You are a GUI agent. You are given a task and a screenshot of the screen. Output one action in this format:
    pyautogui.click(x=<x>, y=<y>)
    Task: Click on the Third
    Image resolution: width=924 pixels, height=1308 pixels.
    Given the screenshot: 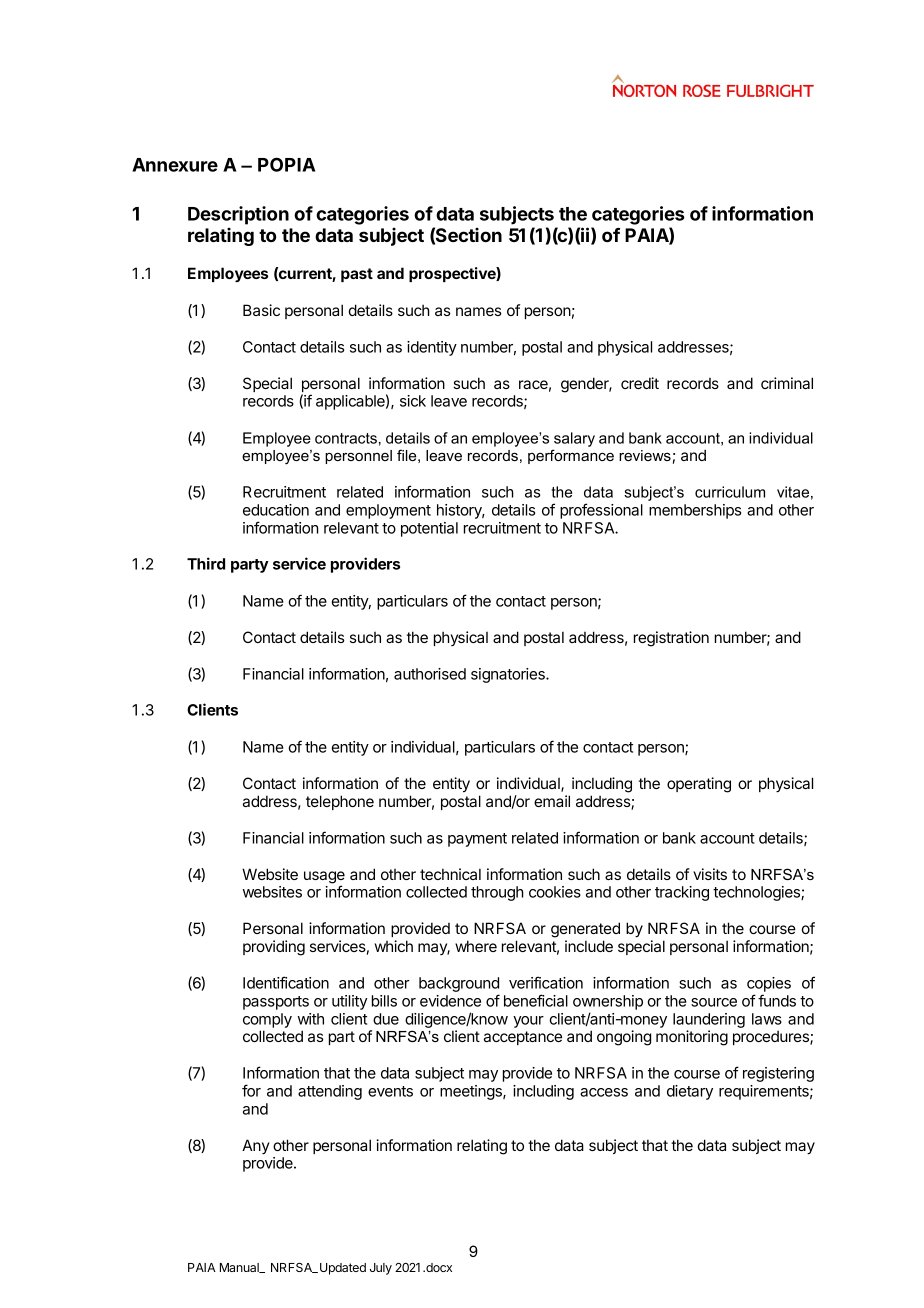 What is the action you would take?
    pyautogui.click(x=206, y=563)
